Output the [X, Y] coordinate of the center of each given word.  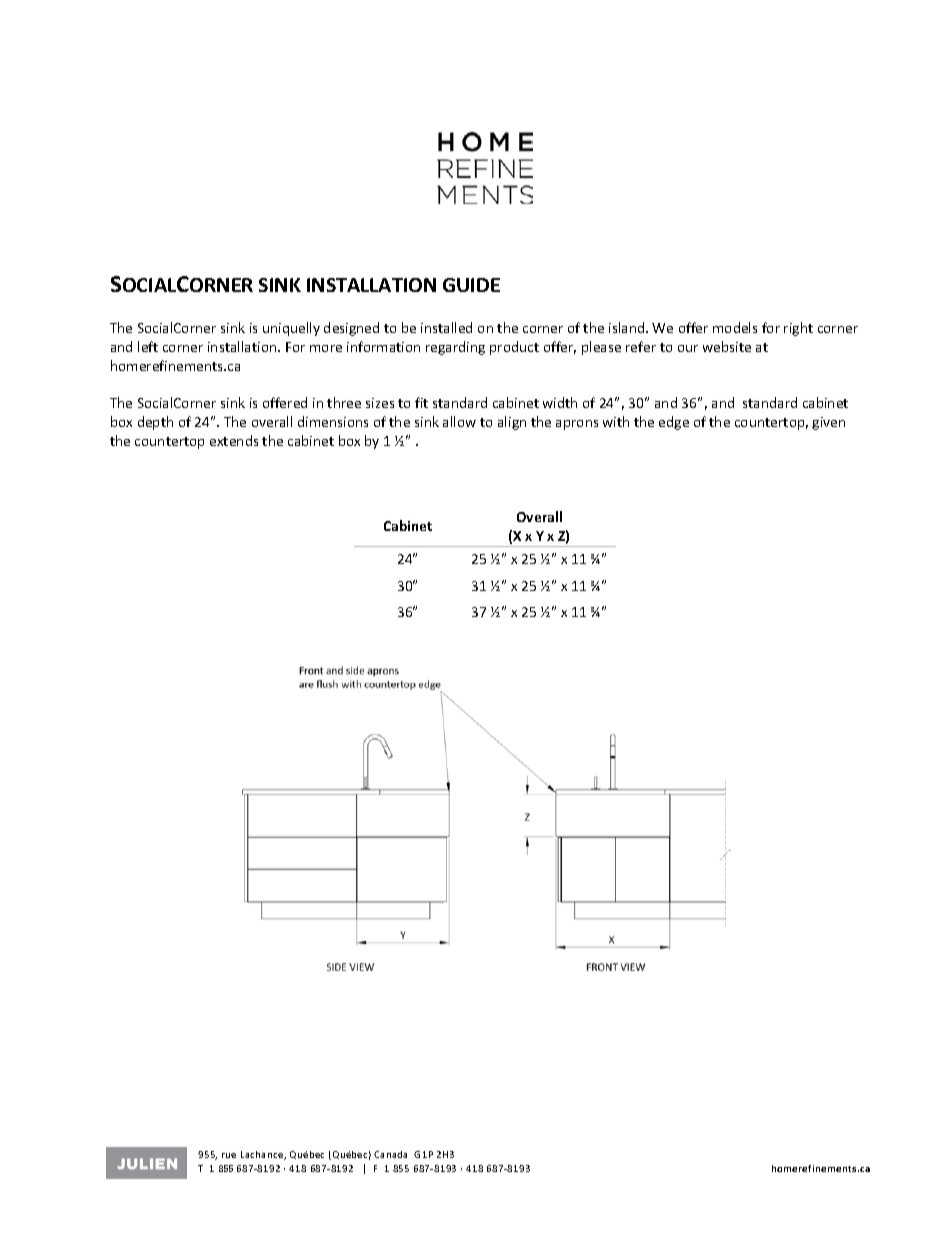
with [616, 421]
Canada [390, 1154]
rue [229, 1155]
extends [234, 440]
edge [674, 423]
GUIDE [471, 285]
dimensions [333, 421]
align [512, 423]
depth [155, 423]
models [735, 327]
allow [459, 421]
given [828, 423]
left [148, 346]
